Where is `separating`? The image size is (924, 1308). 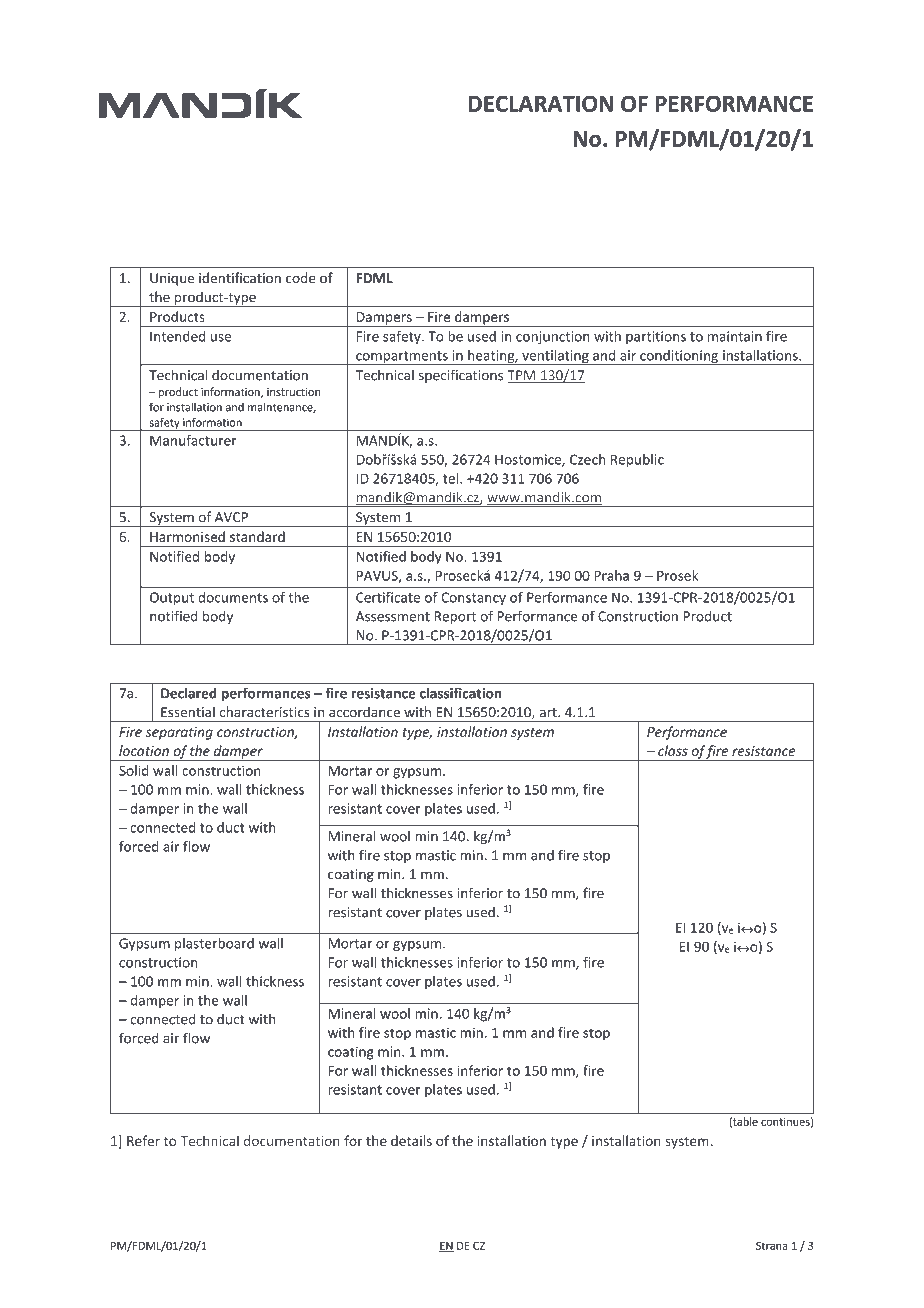 separating is located at coordinates (179, 733).
